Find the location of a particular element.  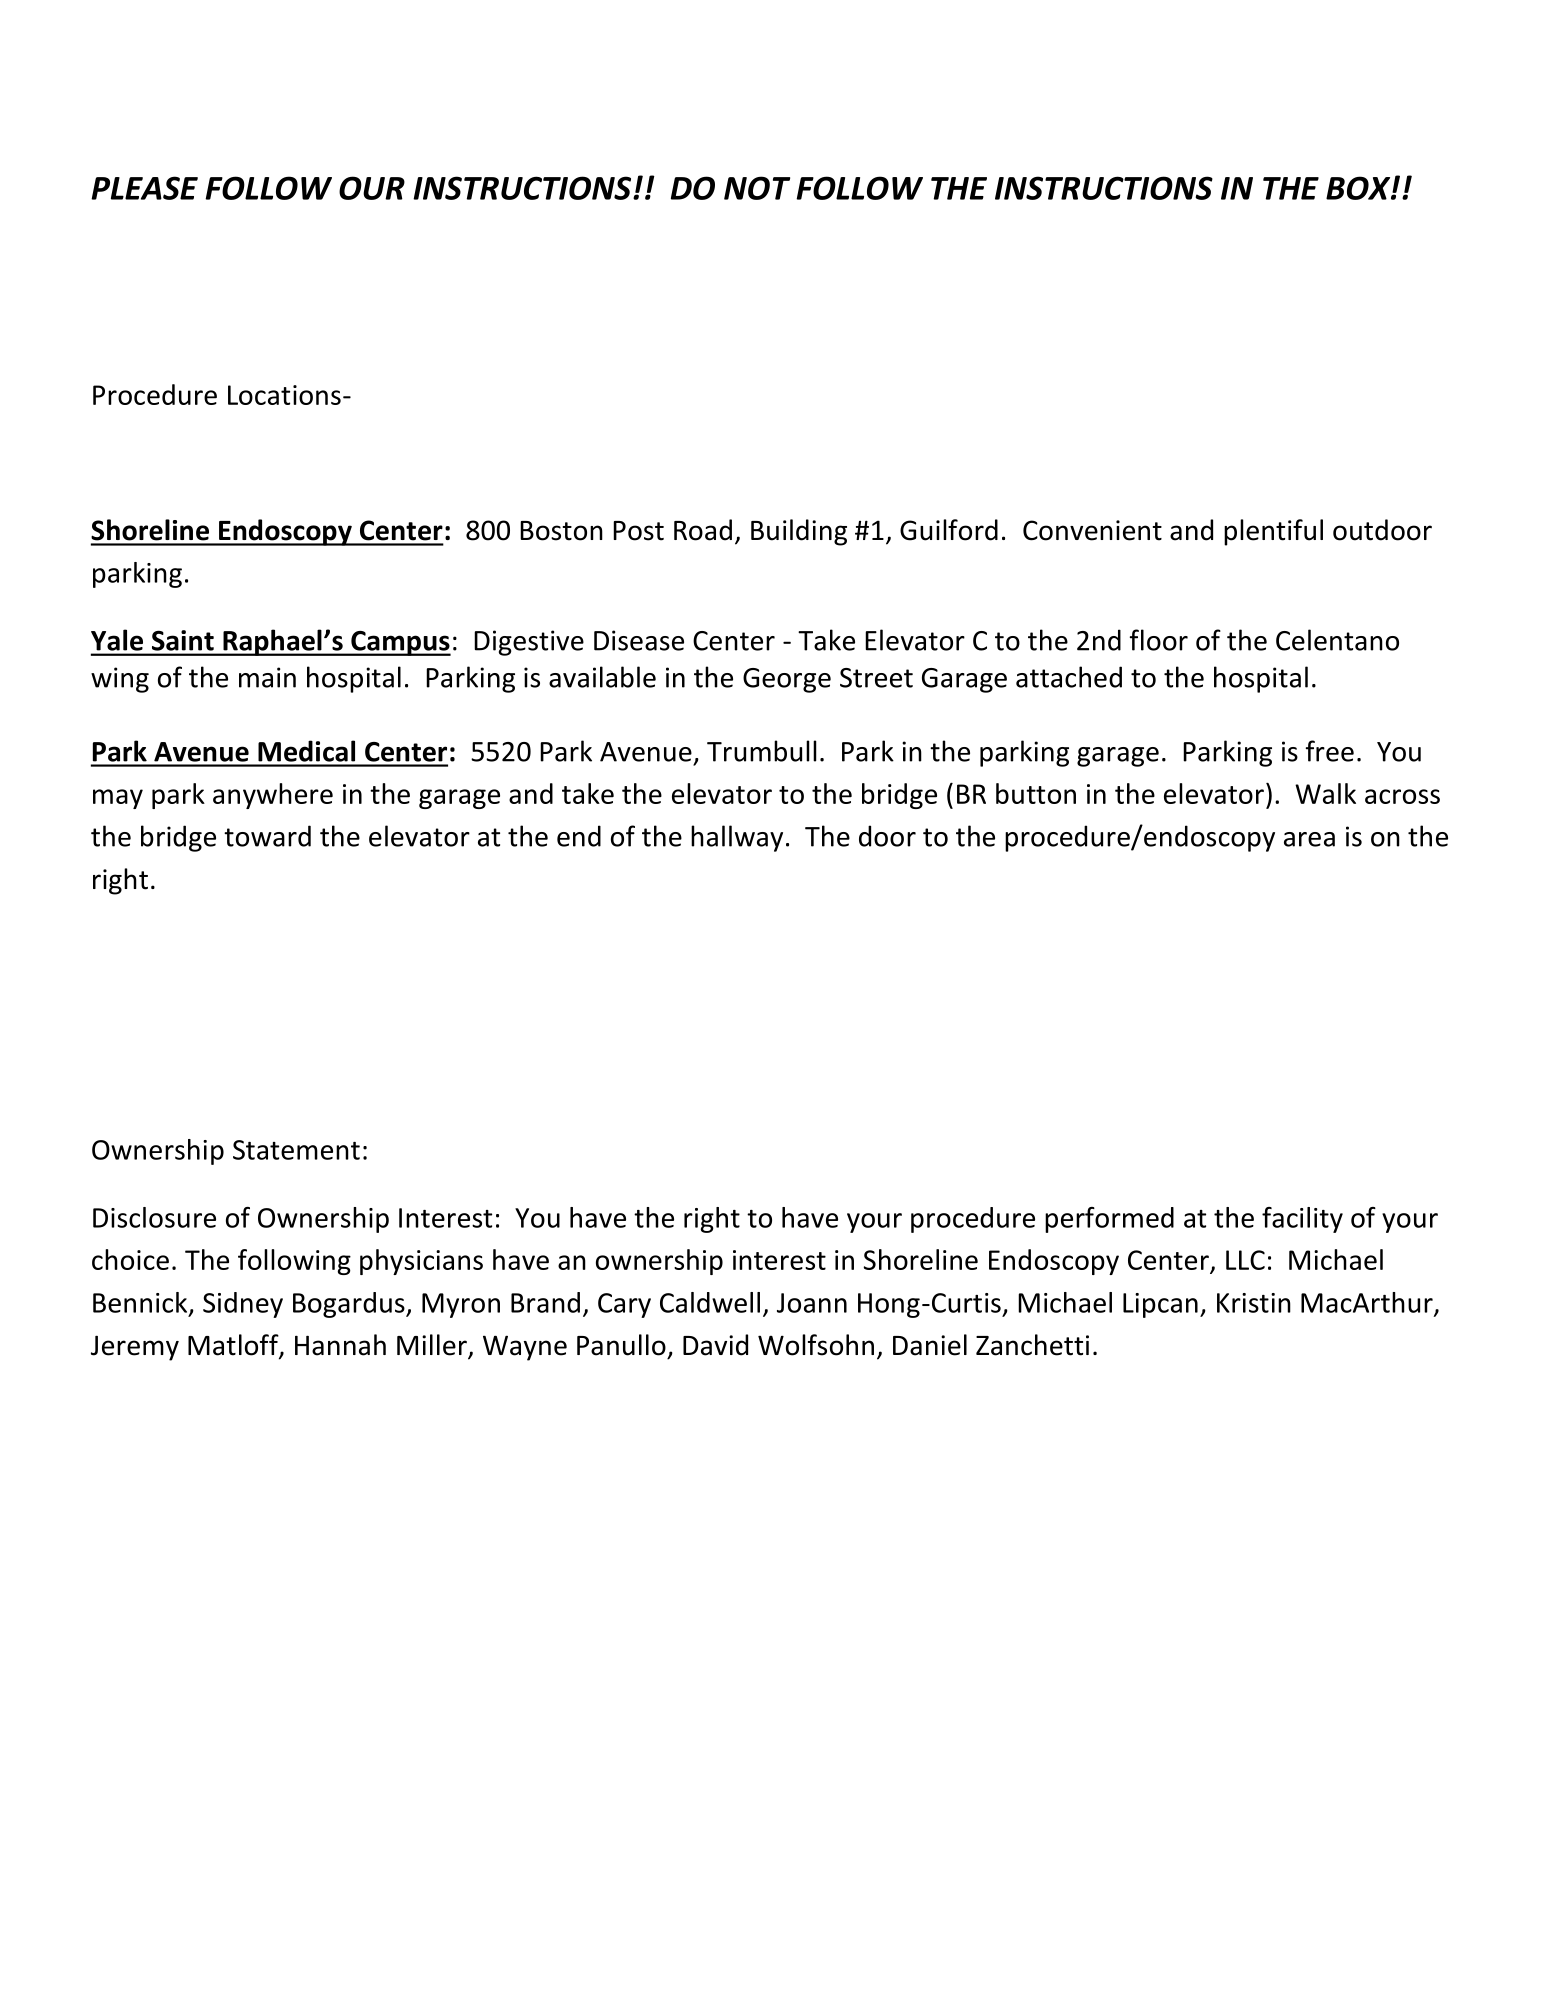

Building is located at coordinates (799, 532).
